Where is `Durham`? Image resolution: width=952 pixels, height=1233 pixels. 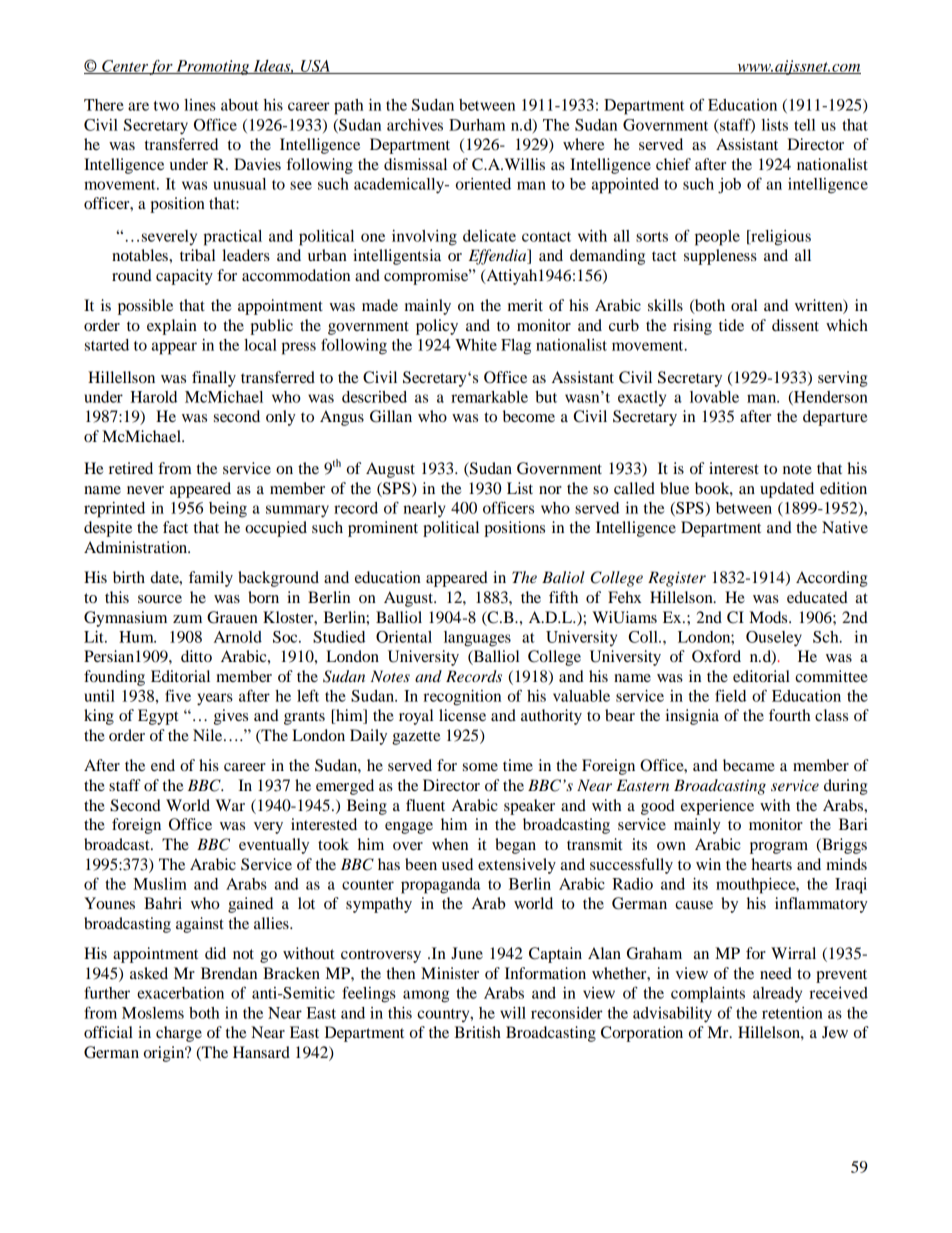 Durham is located at coordinates (477, 125).
